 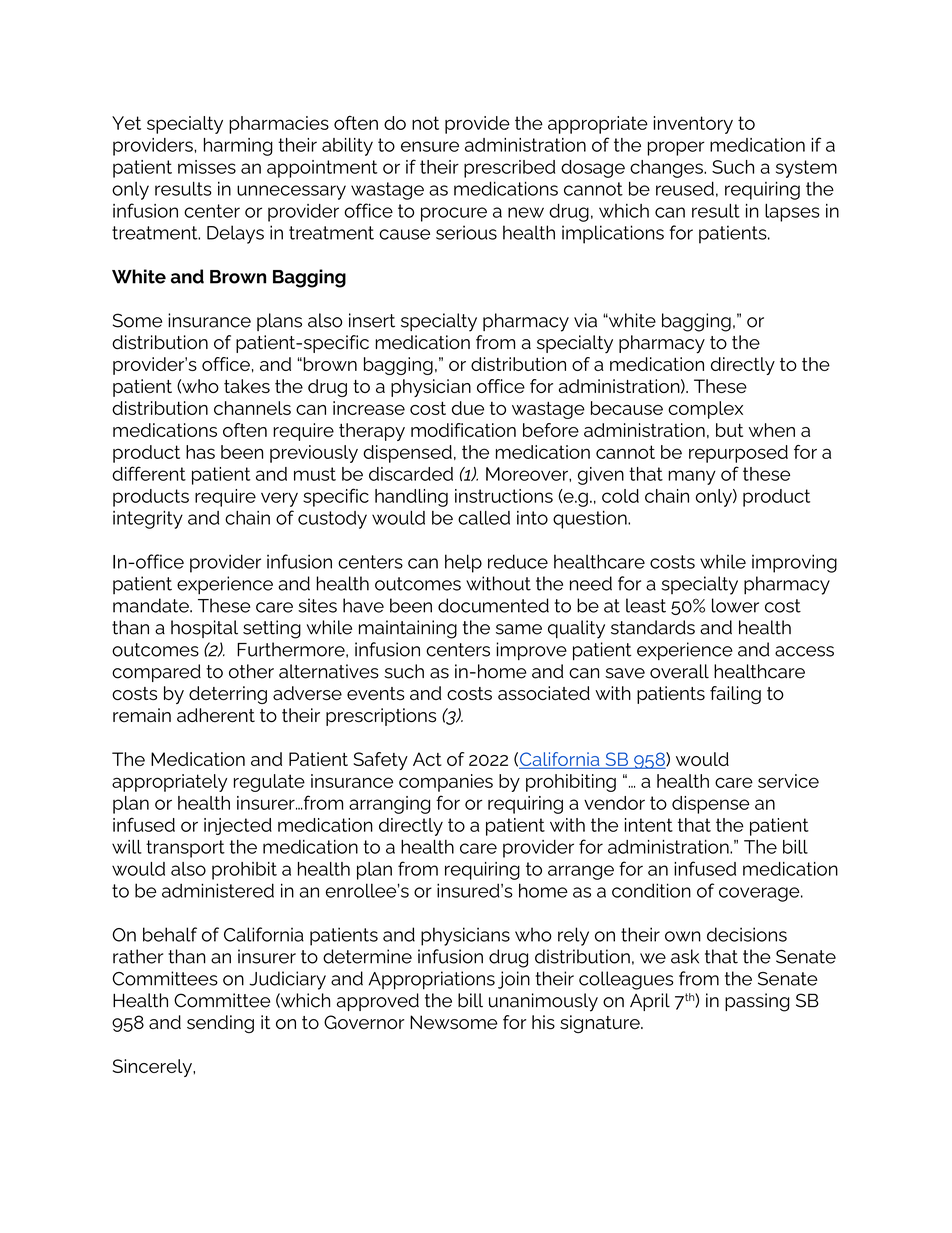 What do you see at coordinates (738, 454) in the document?
I see `repurposed` at bounding box center [738, 454].
